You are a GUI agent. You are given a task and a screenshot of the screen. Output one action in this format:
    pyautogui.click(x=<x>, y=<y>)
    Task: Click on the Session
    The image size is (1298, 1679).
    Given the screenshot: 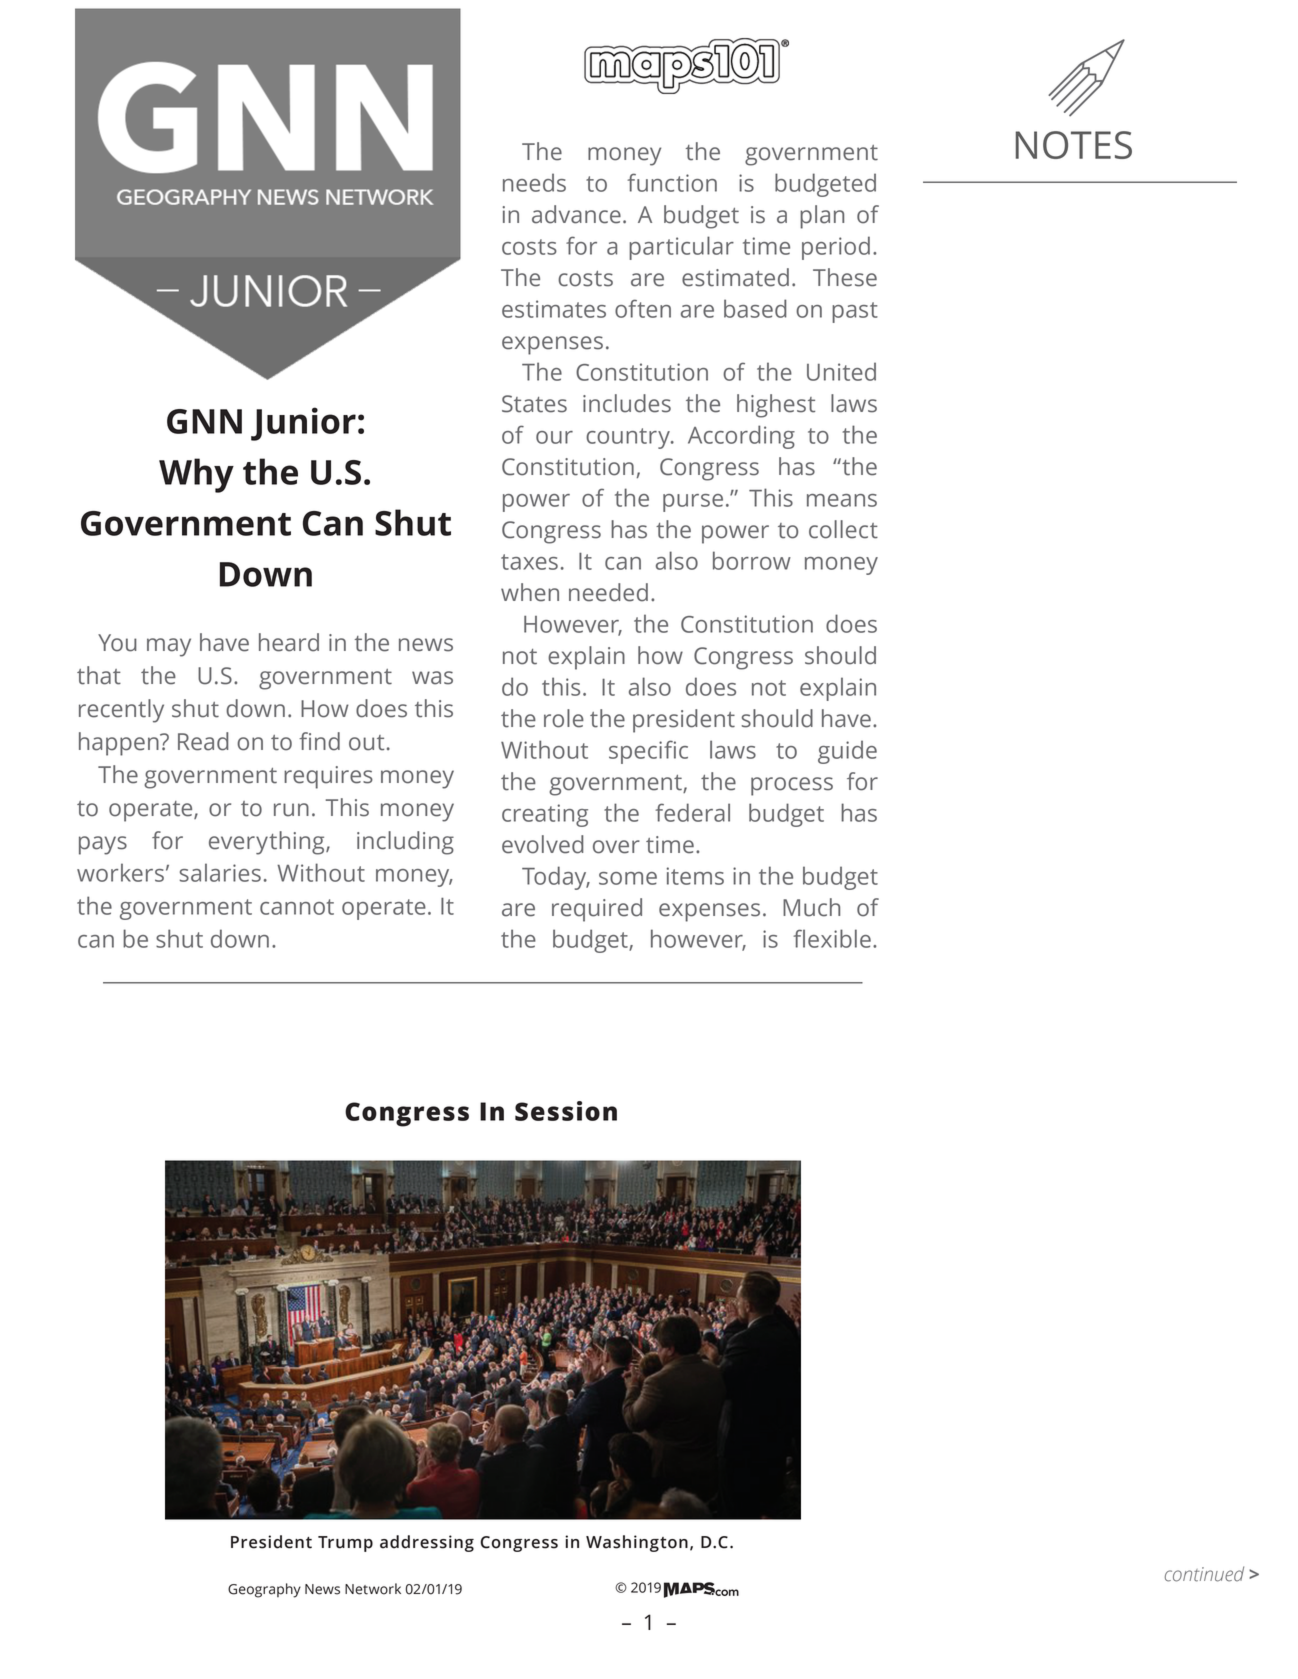 What is the action you would take?
    pyautogui.click(x=566, y=1111)
